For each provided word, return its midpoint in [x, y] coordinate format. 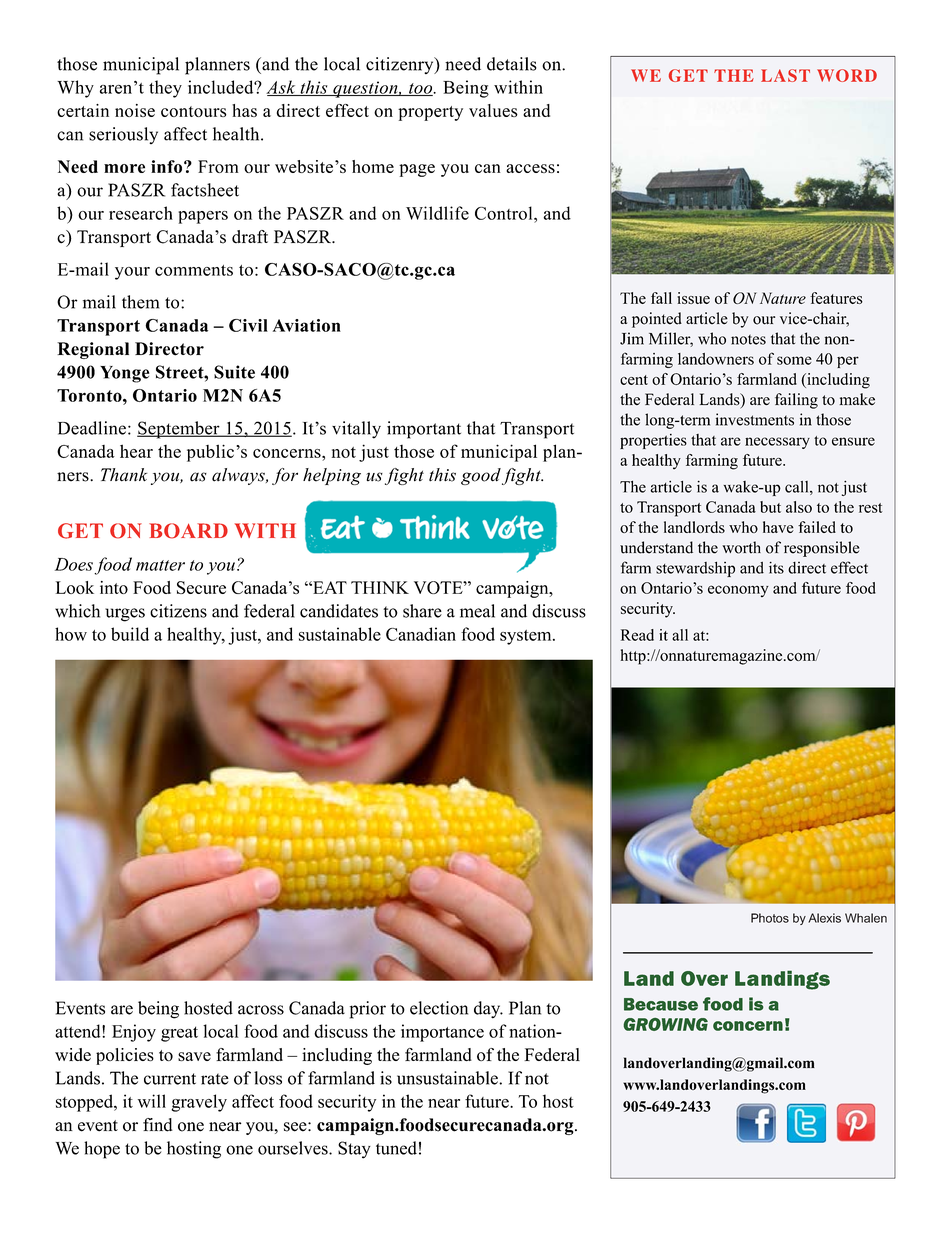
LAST [785, 75]
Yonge [125, 374]
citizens [178, 611]
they [165, 89]
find [158, 1125]
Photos [770, 918]
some [794, 360]
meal [477, 611]
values [493, 110]
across [261, 1010]
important [424, 430]
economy [738, 591]
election [439, 1008]
